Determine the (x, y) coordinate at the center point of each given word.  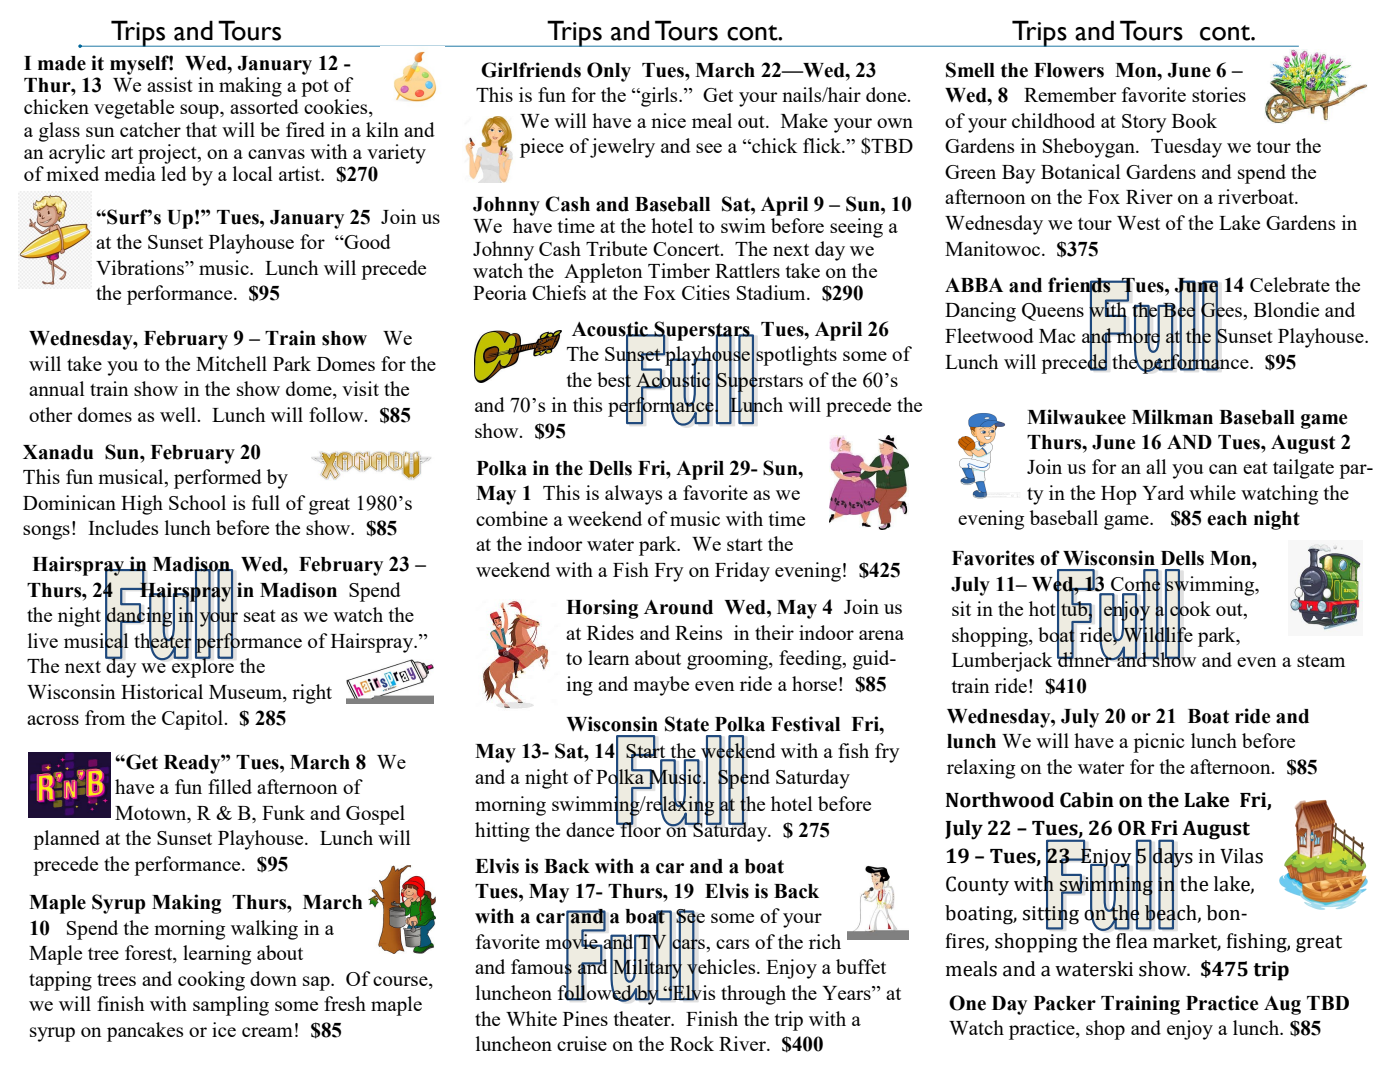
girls (659, 97)
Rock (692, 1043)
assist (170, 84)
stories (1219, 94)
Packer (1065, 1003)
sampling (231, 1006)
